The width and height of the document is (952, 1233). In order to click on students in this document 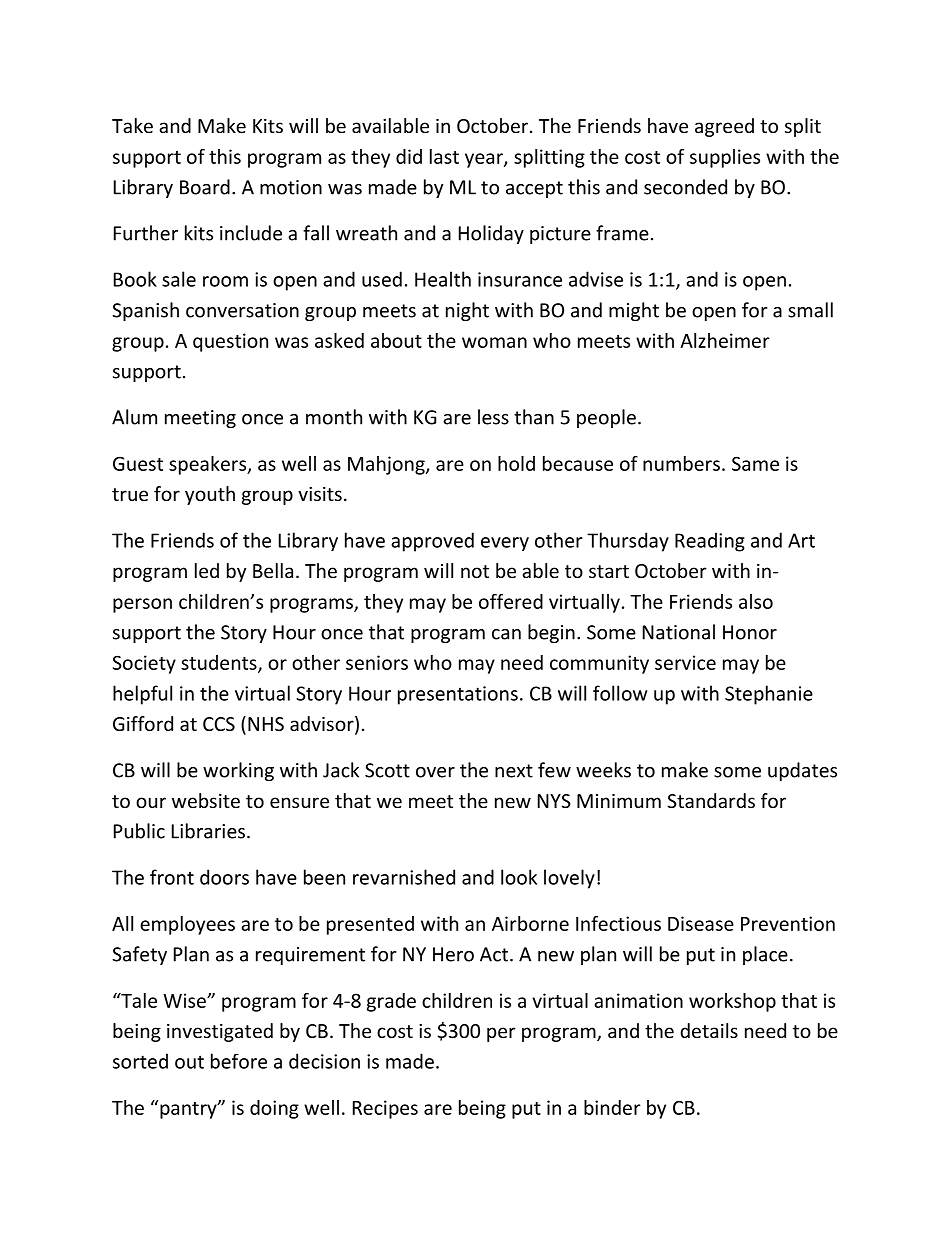, I will do `click(220, 663)`.
